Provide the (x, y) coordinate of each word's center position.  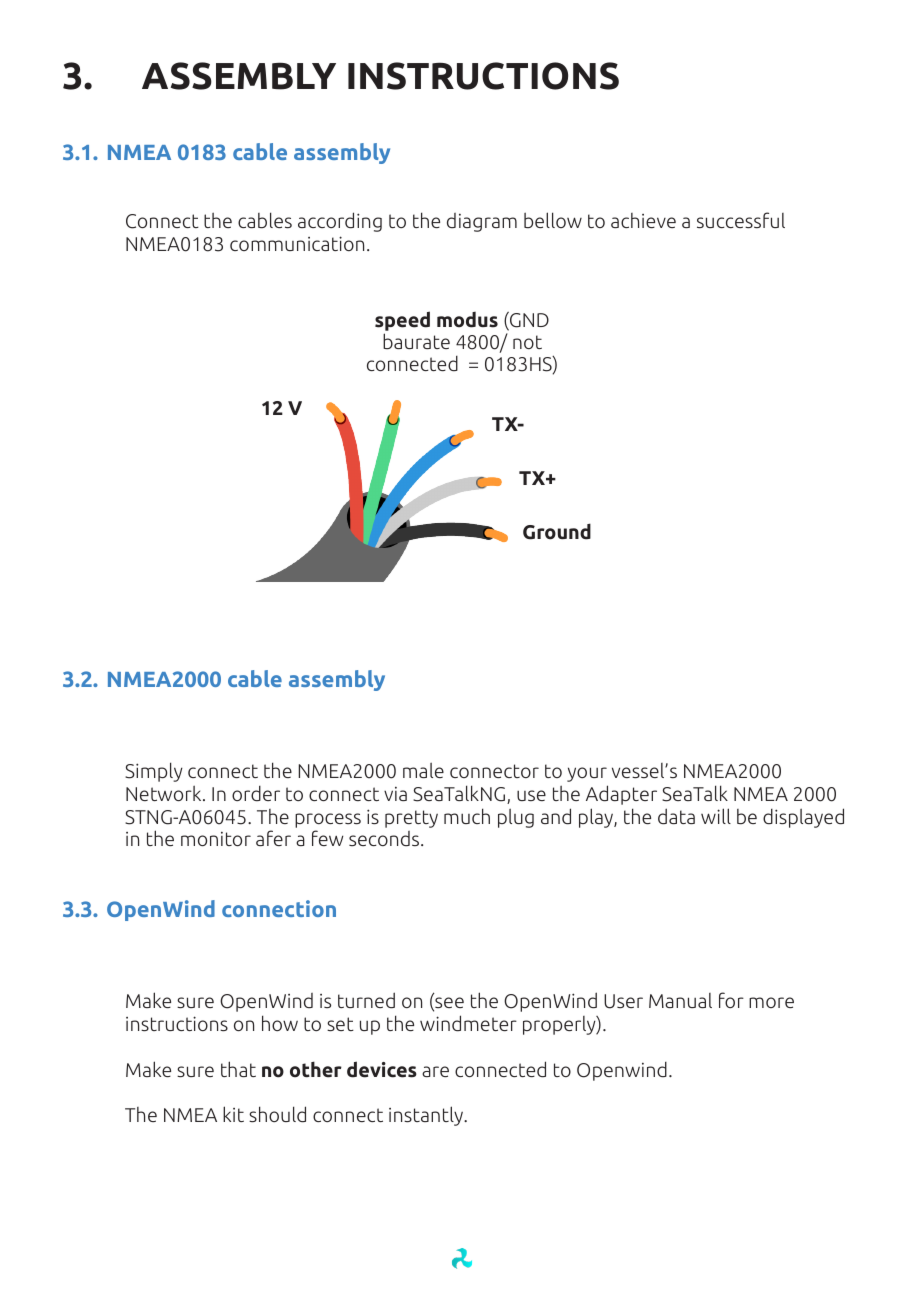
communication (297, 243)
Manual (680, 1000)
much (467, 816)
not (527, 342)
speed (402, 322)
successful (741, 220)
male (423, 770)
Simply (154, 772)
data (676, 816)
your (587, 774)
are (435, 1071)
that (238, 1069)
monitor (216, 839)
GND (528, 321)
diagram (482, 222)
